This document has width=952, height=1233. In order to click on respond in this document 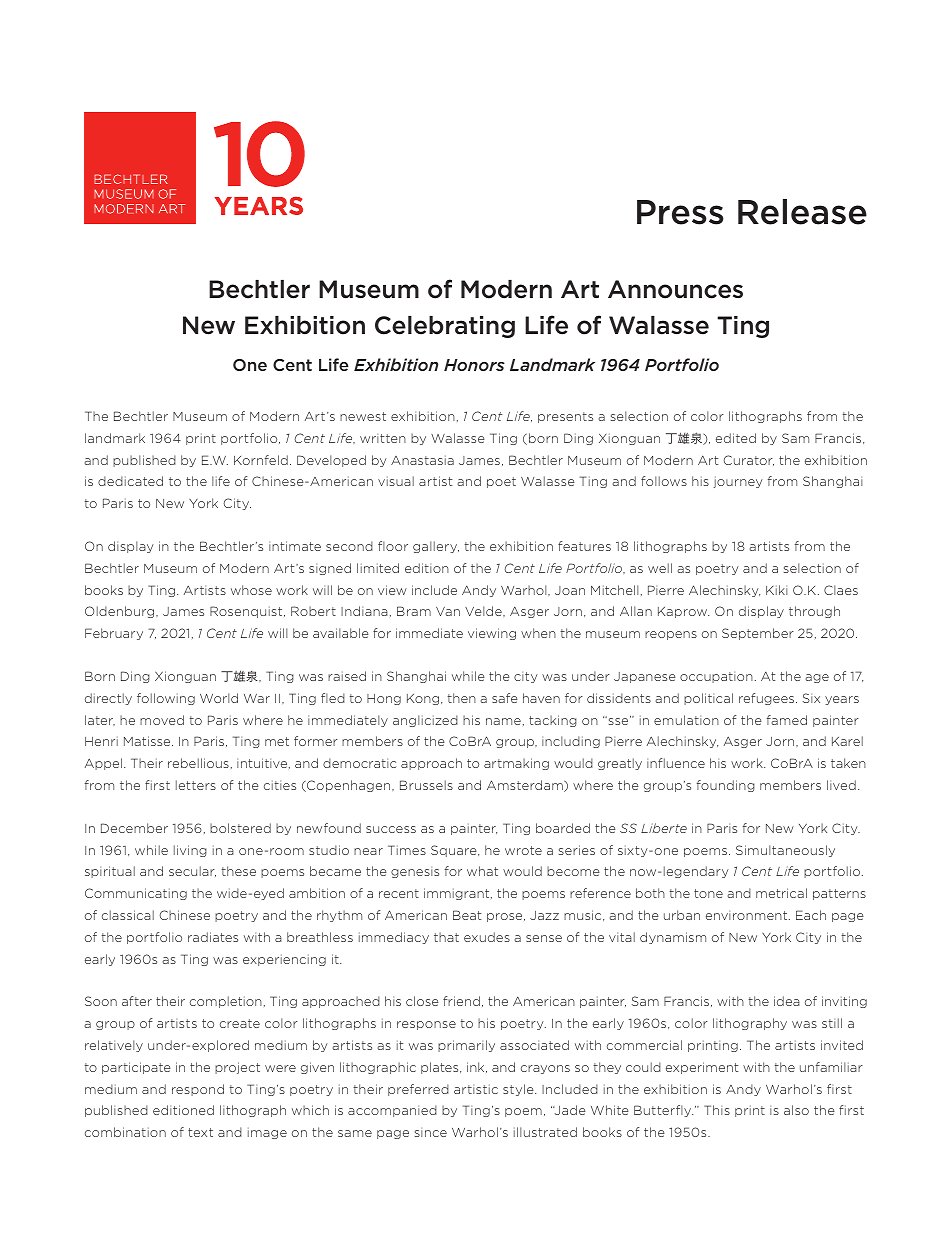, I will do `click(198, 1090)`.
